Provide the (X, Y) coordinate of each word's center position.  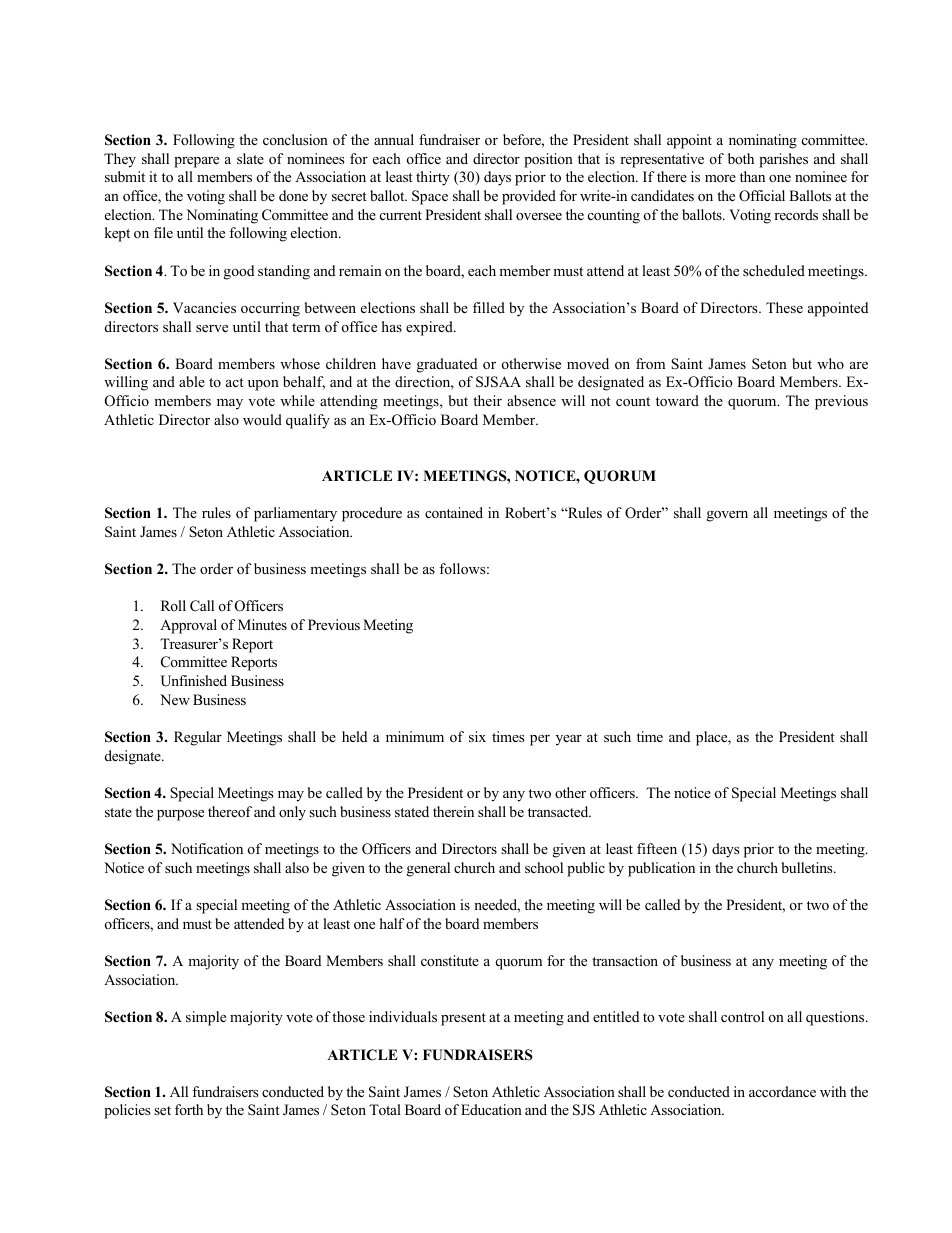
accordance (782, 1091)
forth (189, 1109)
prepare (196, 162)
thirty (433, 178)
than (752, 176)
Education (491, 1109)
